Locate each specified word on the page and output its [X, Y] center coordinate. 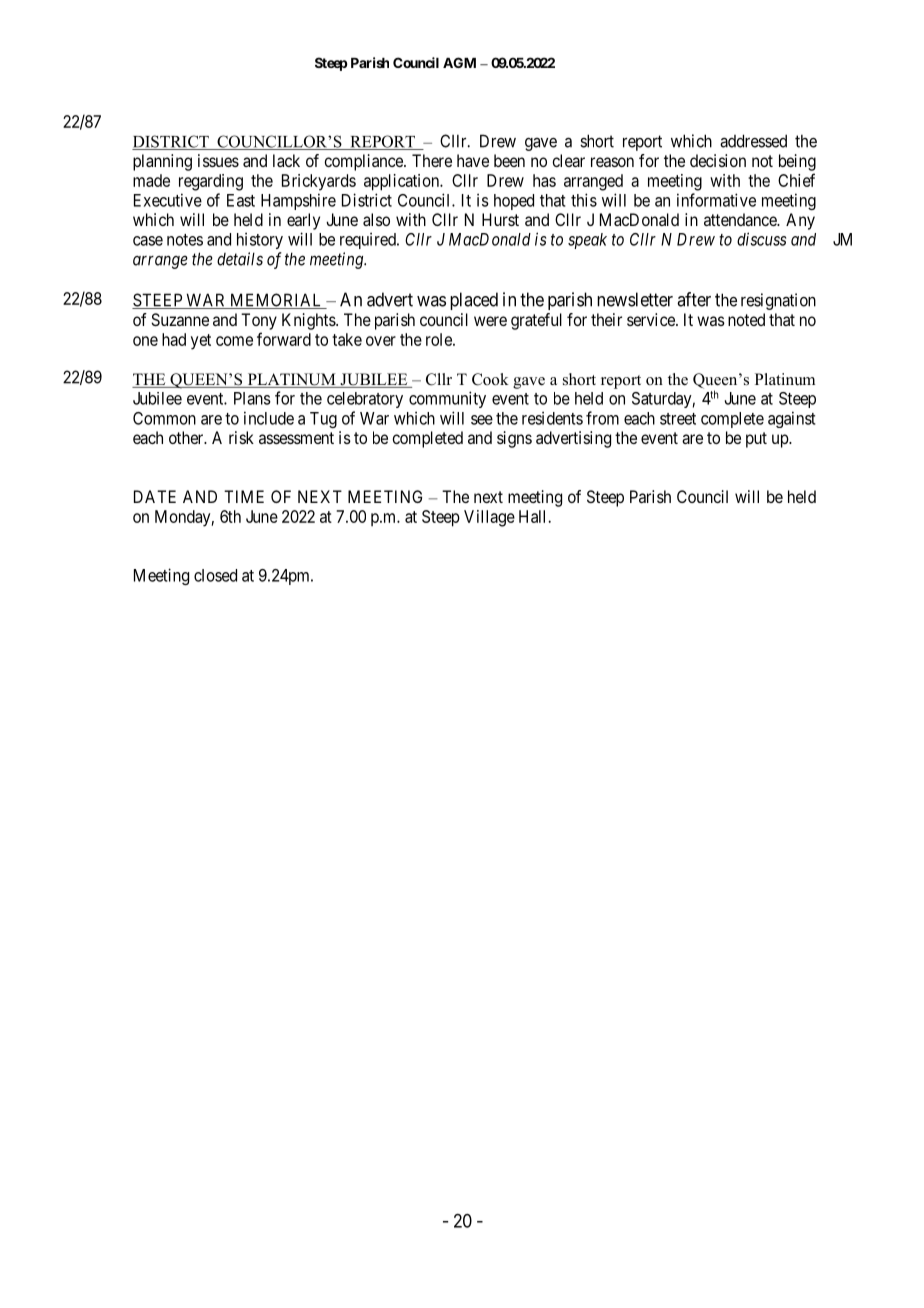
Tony [259, 321]
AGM [459, 62]
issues [218, 160]
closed [215, 575]
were [490, 321]
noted [746, 319]
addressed [753, 141]
